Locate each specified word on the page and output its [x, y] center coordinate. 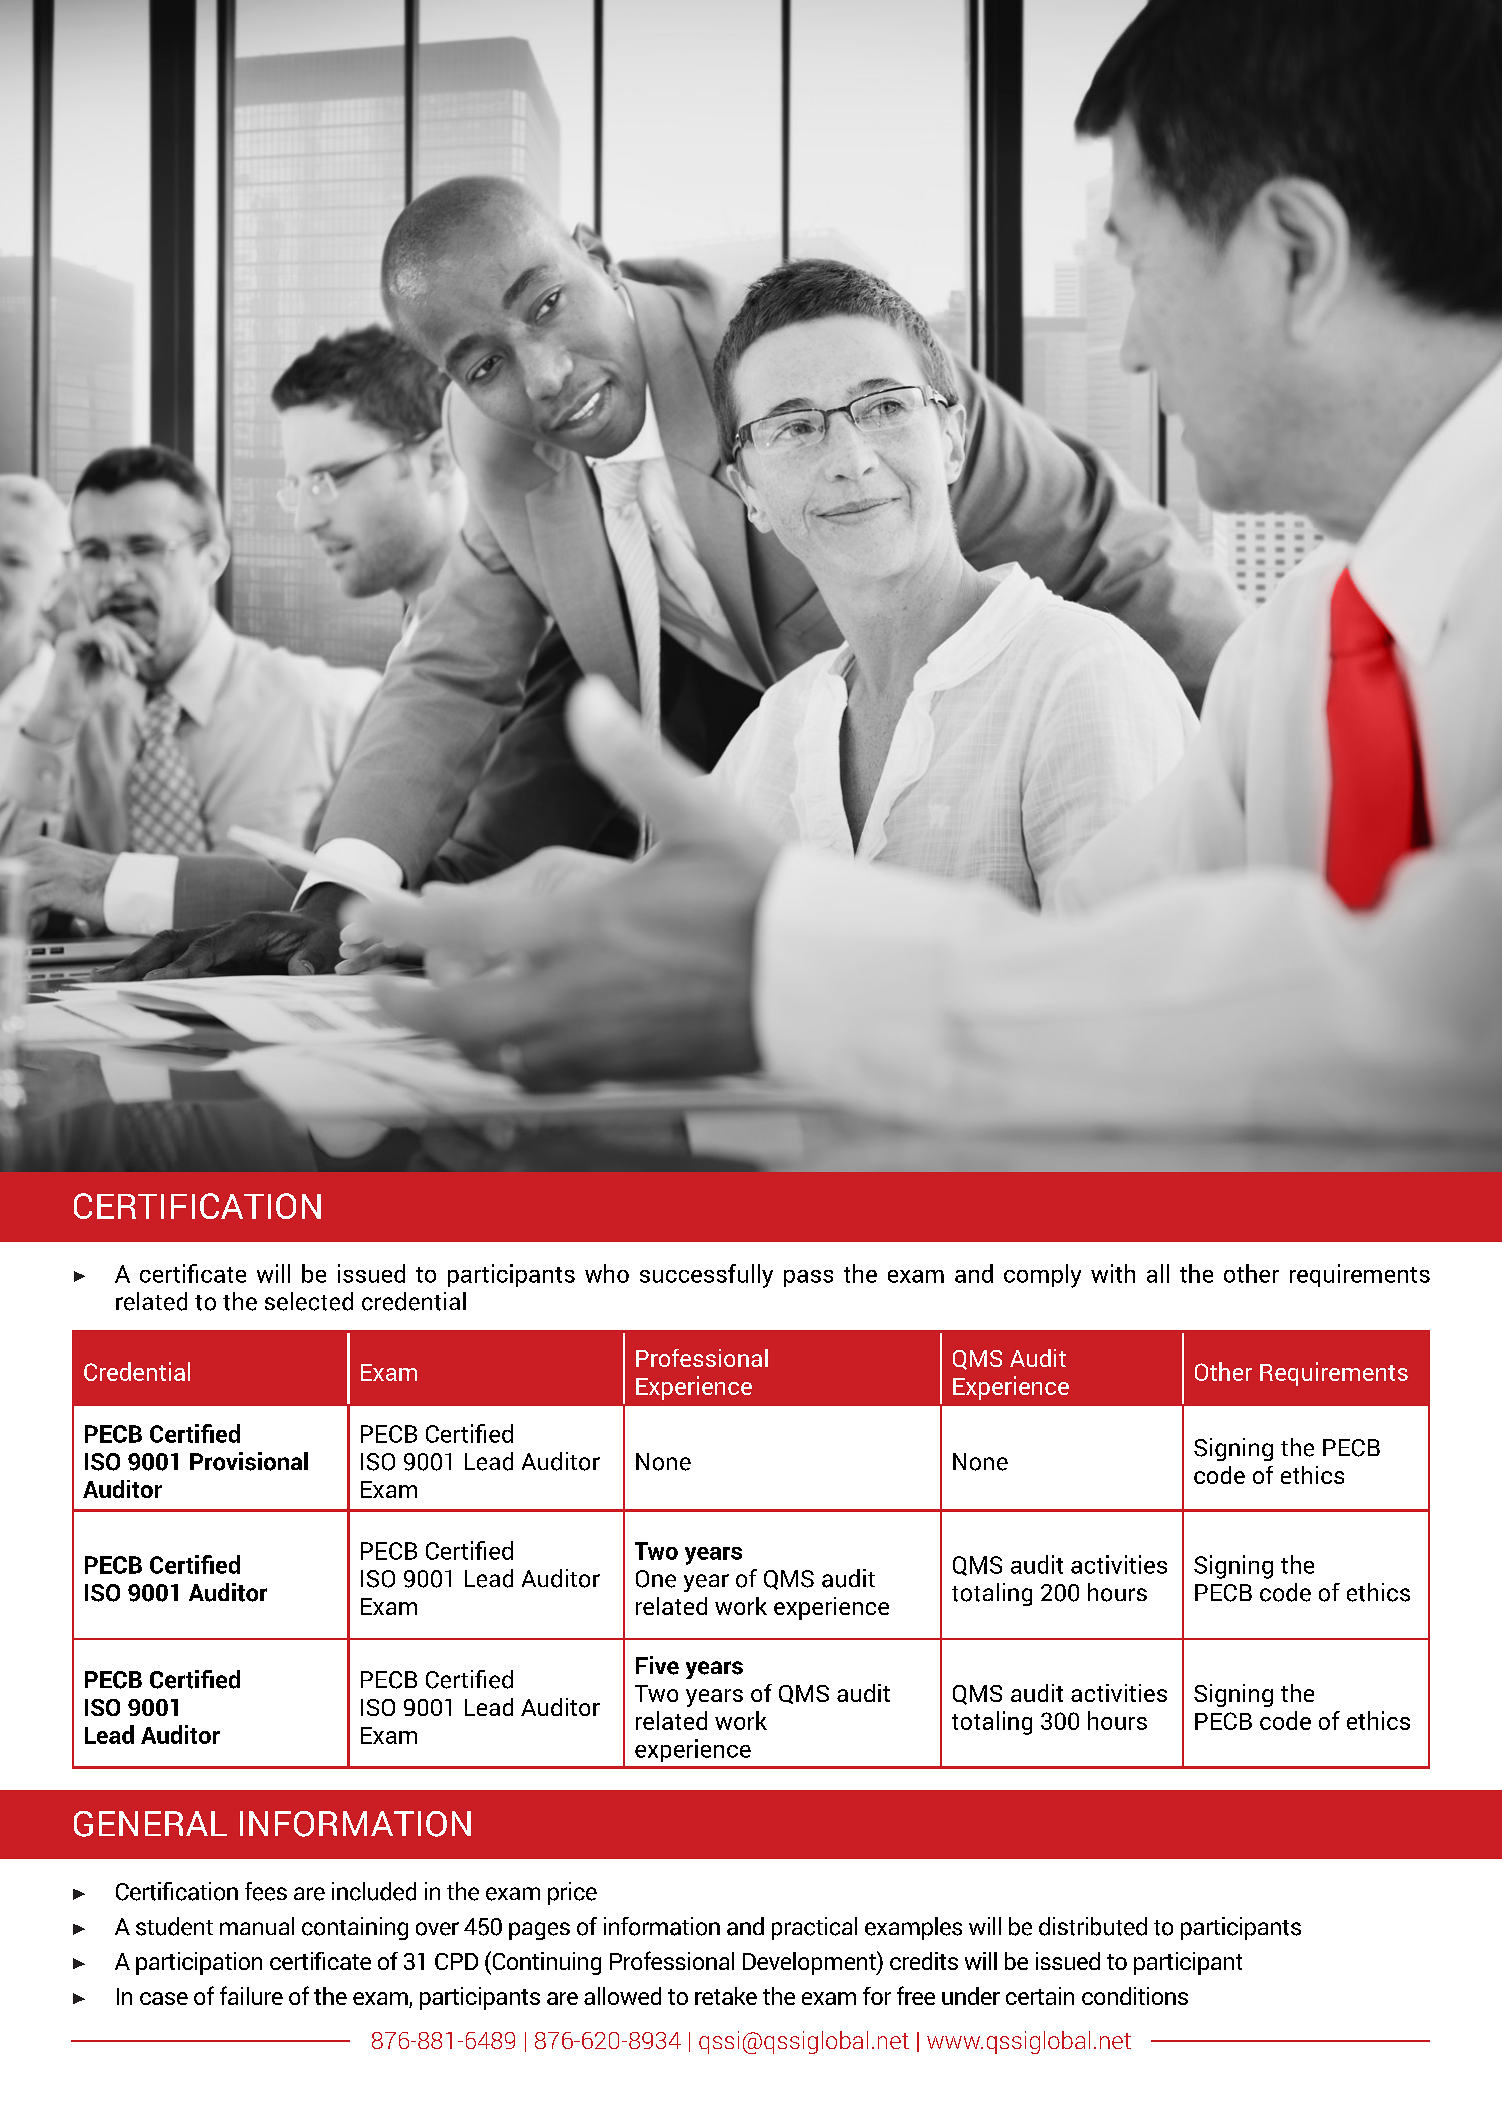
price [572, 1893]
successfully [706, 1276]
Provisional [249, 1461]
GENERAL [150, 1824]
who [607, 1273]
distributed [1093, 1926]
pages [539, 1931]
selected [309, 1301]
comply [1042, 1276]
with [1113, 1273]
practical [814, 1928]
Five [657, 1665]
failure [251, 1995]
